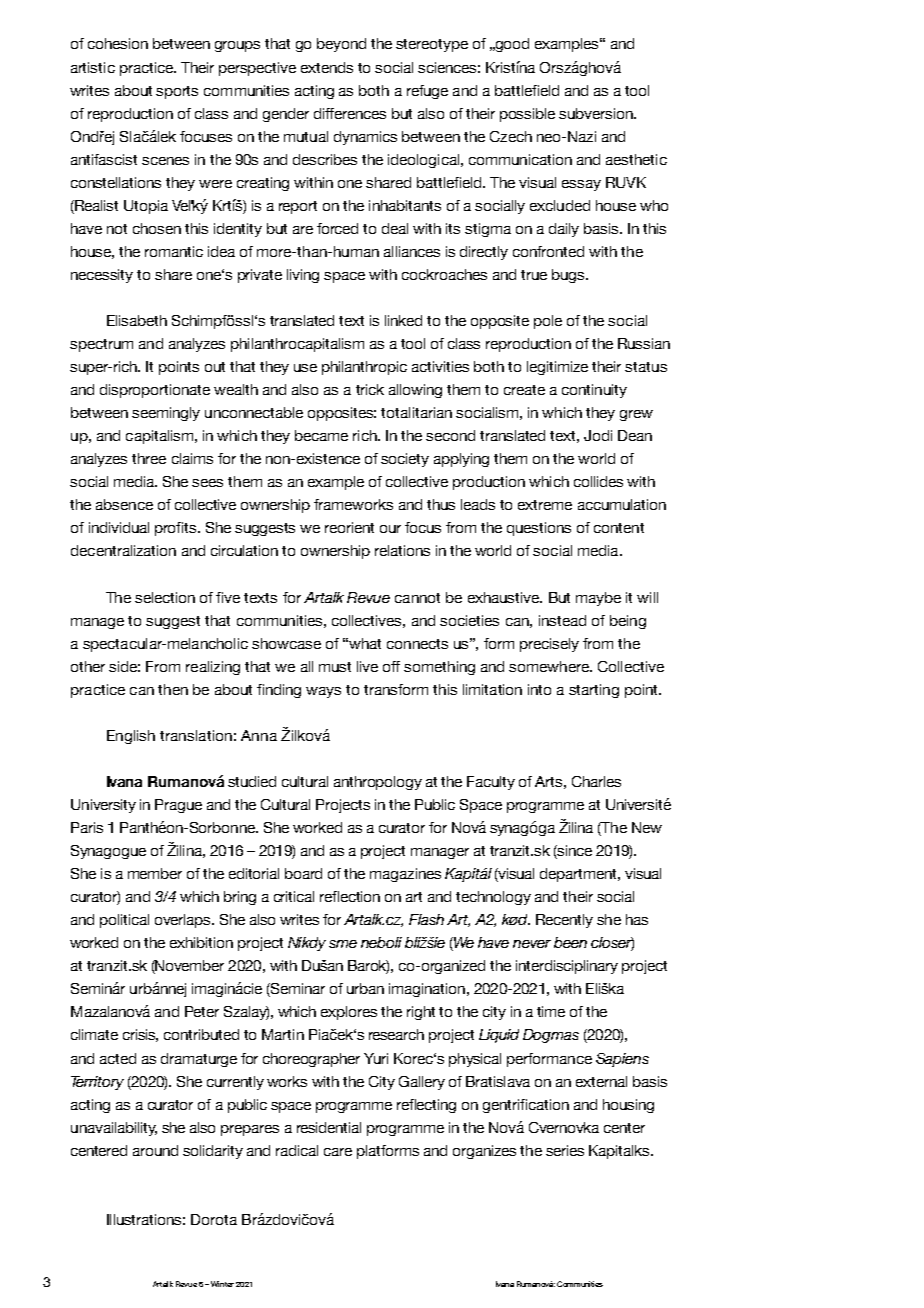  What do you see at coordinates (338, 1152) in the image?
I see `care` at bounding box center [338, 1152].
